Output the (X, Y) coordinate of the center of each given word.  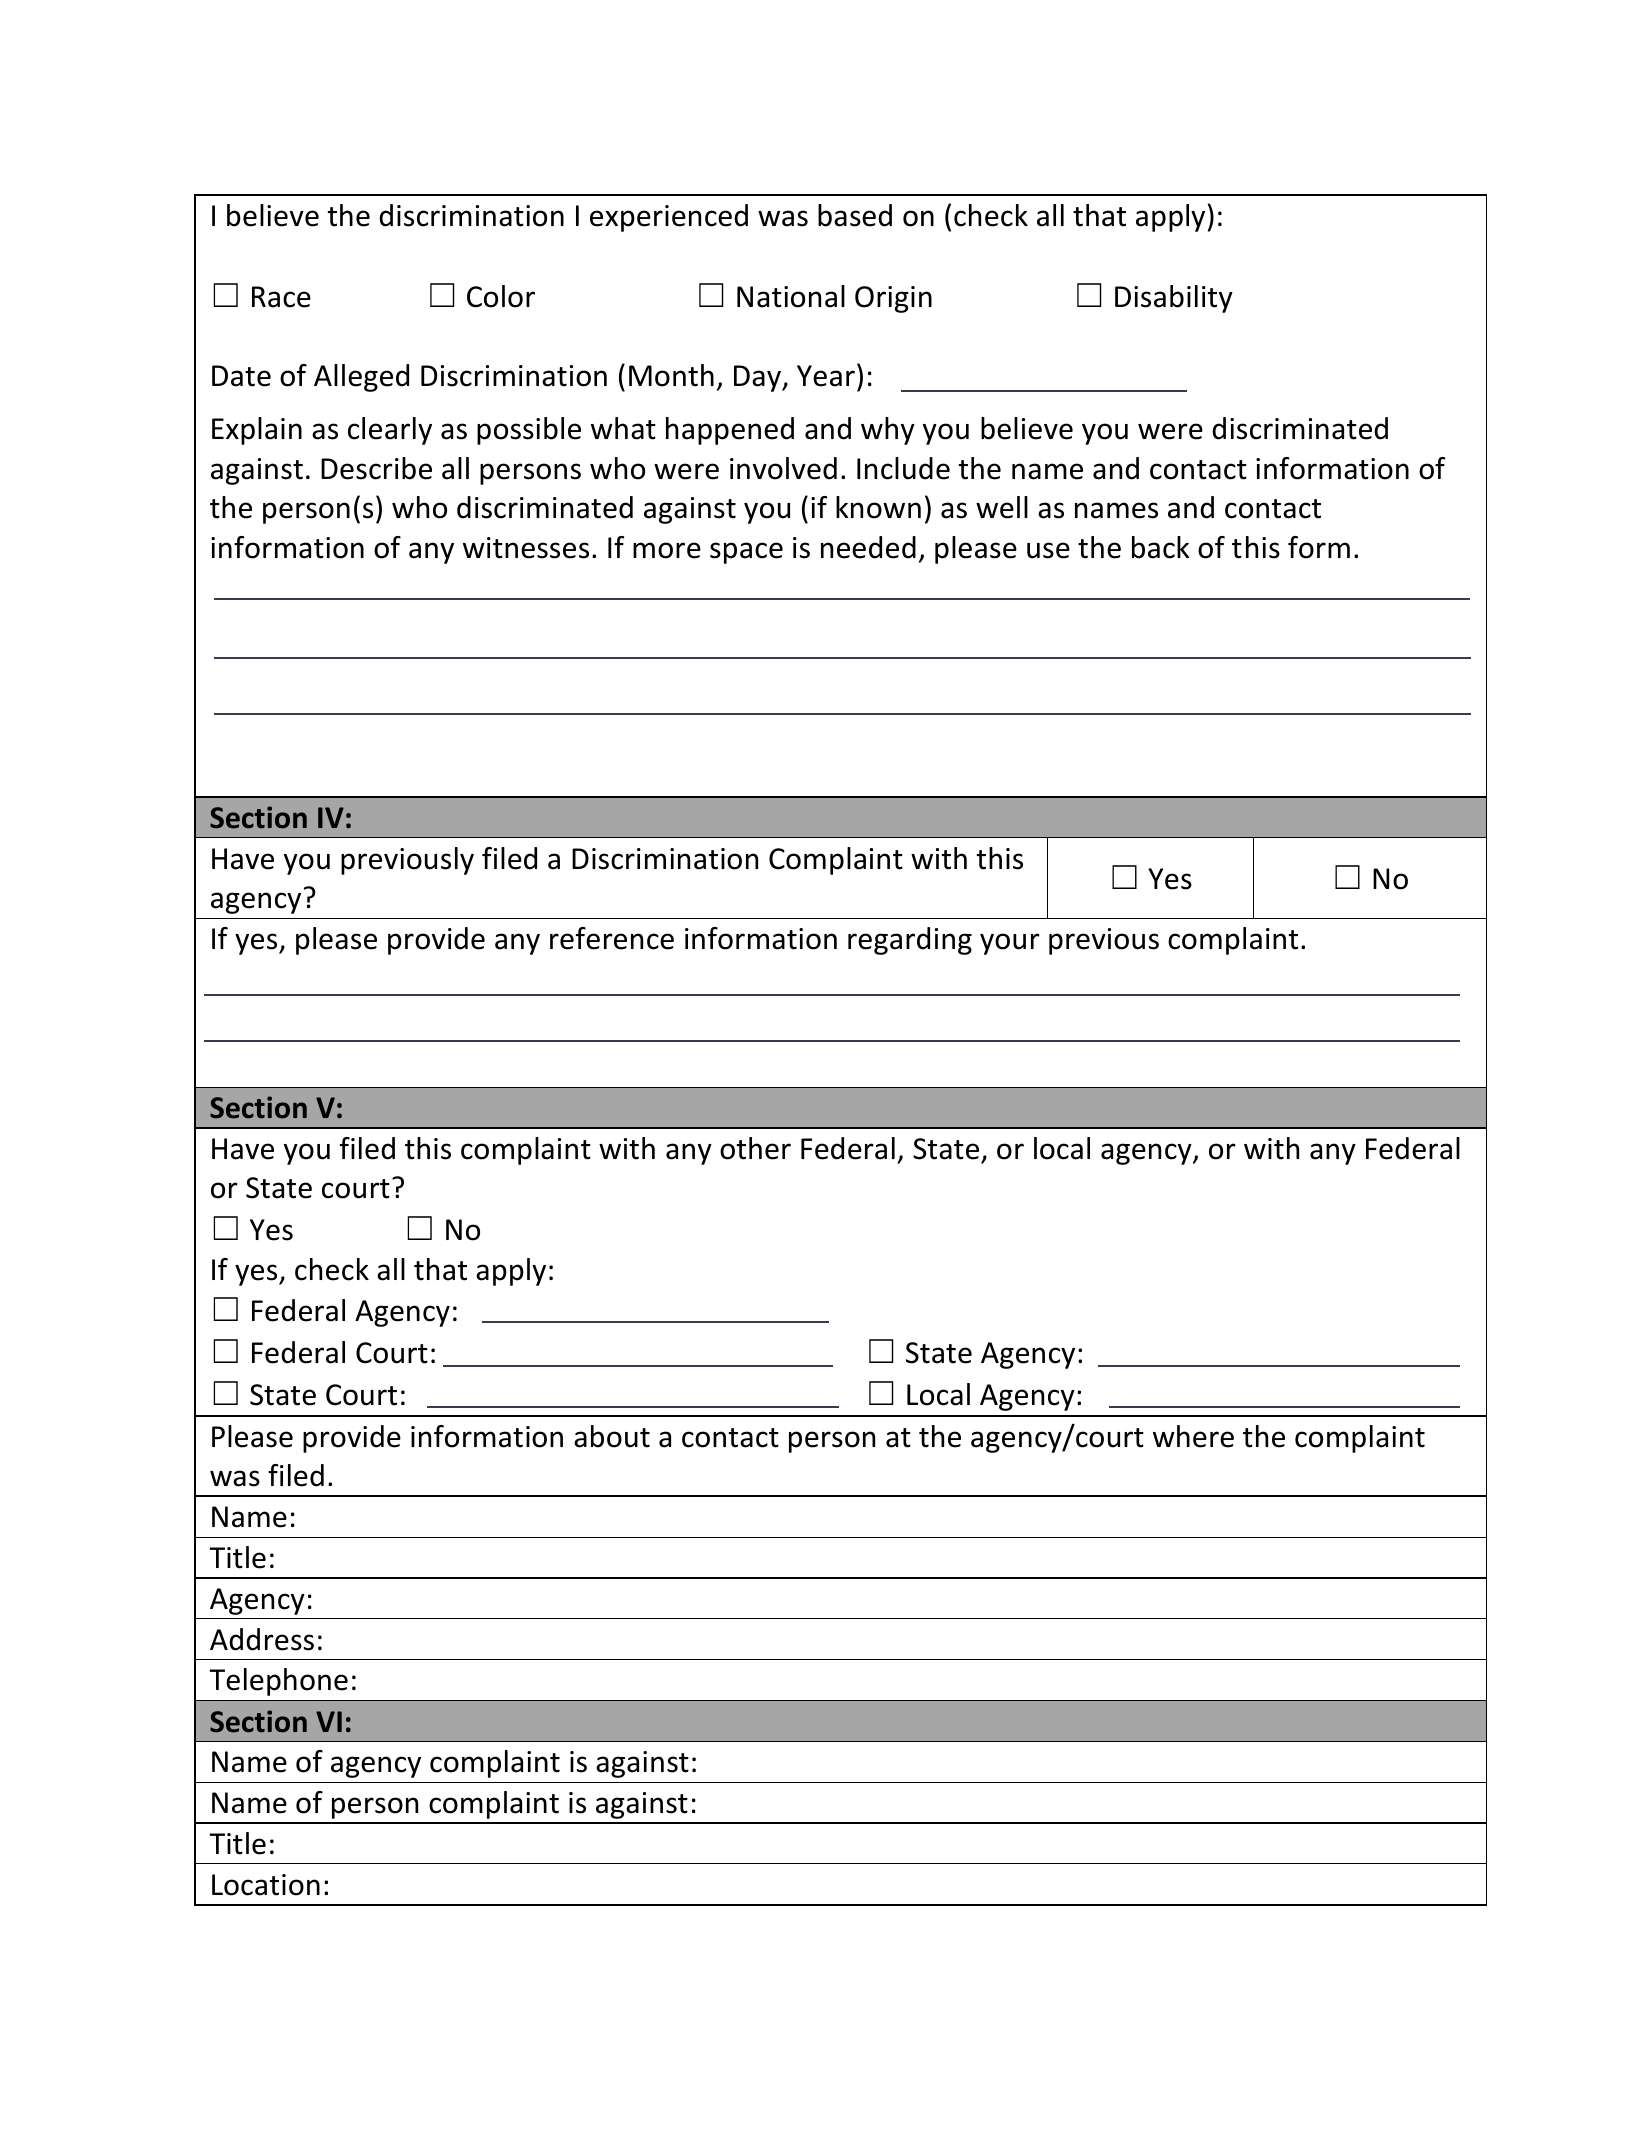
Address (262, 1639)
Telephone (278, 1682)
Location (266, 1885)
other (755, 1148)
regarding (910, 941)
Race (281, 297)
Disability (1174, 299)
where (1193, 1436)
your (1010, 944)
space (746, 553)
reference (612, 938)
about (612, 1436)
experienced (669, 218)
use (1048, 550)
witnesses (526, 548)
